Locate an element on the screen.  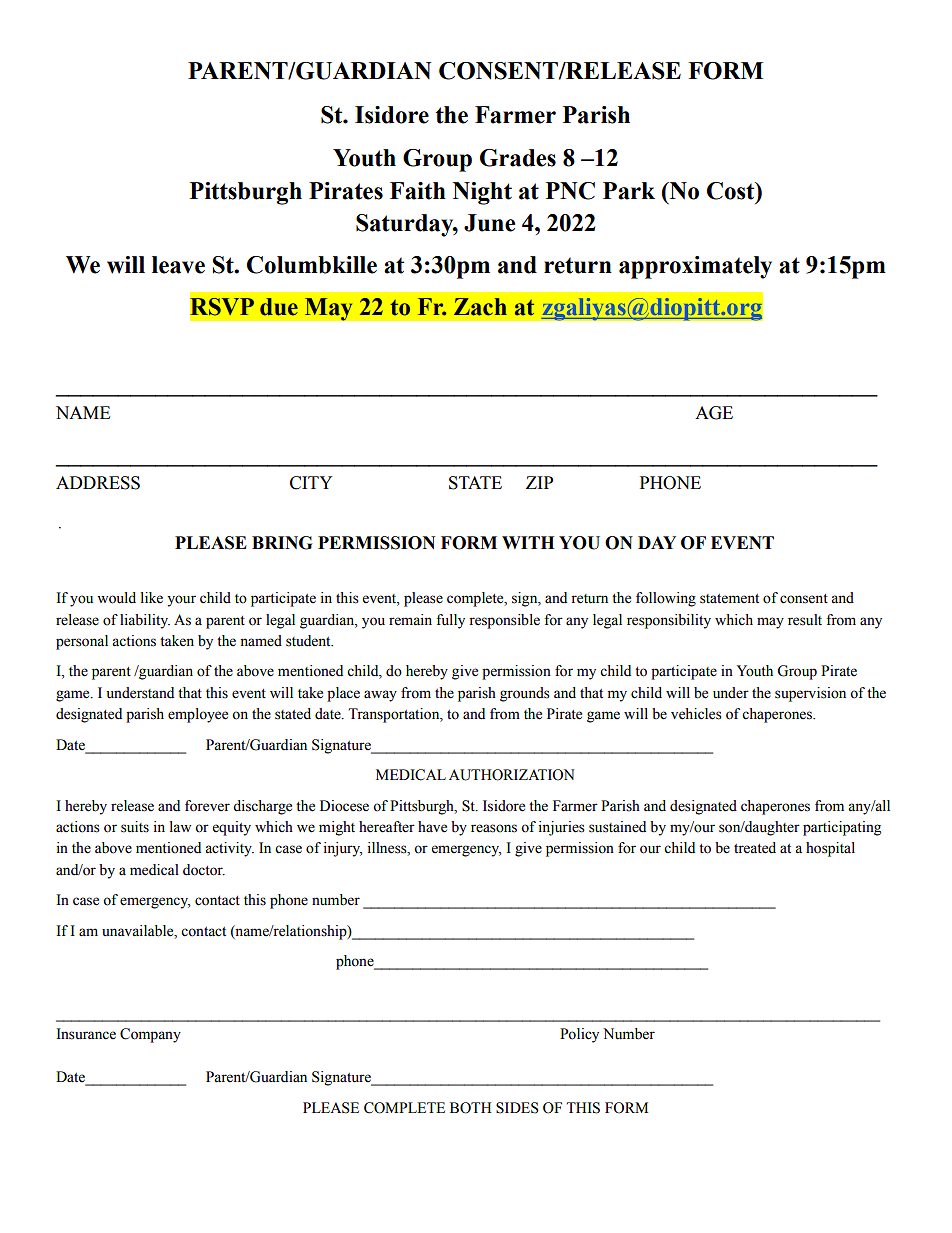
employee is located at coordinates (198, 715).
